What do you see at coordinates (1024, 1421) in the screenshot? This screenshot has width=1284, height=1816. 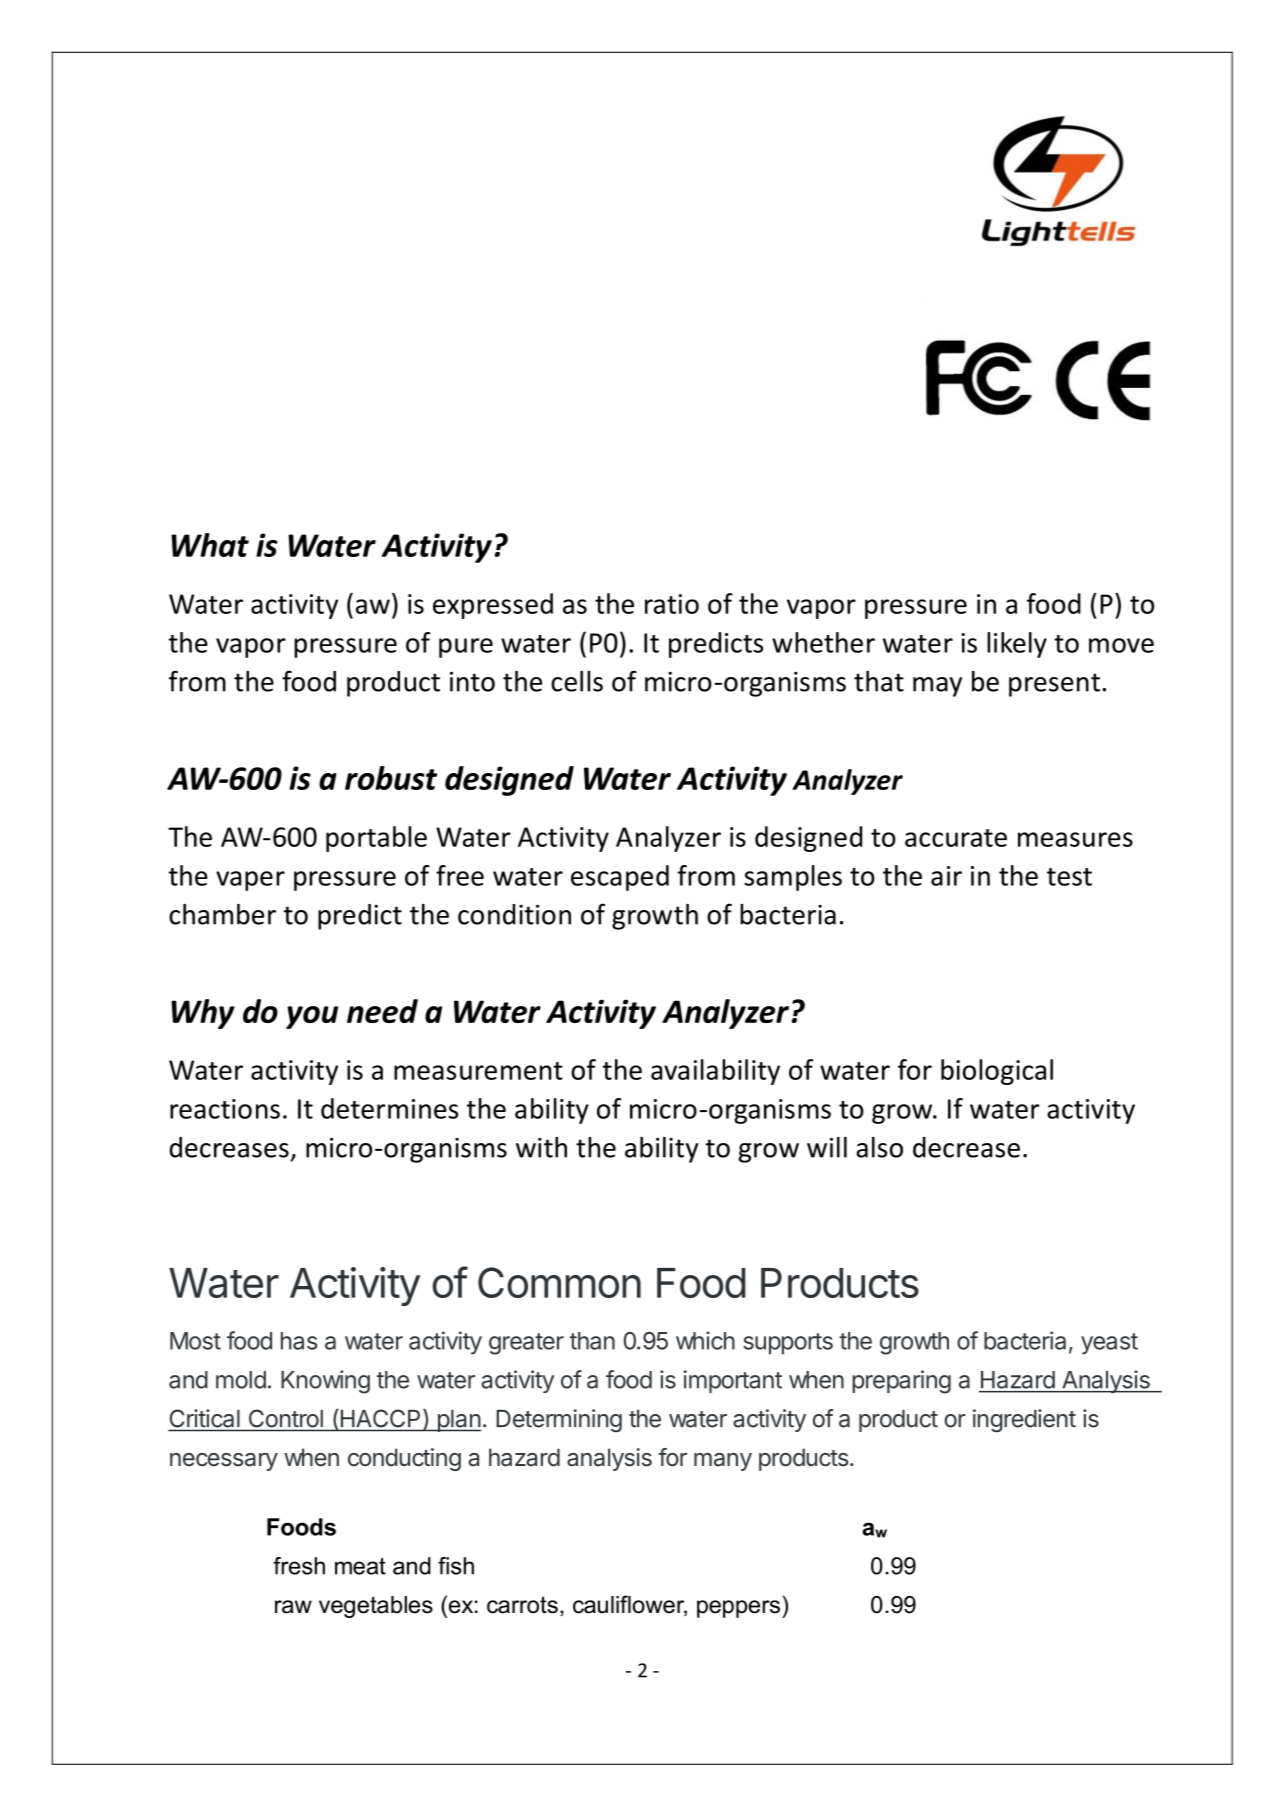 I see `ingredient` at bounding box center [1024, 1421].
